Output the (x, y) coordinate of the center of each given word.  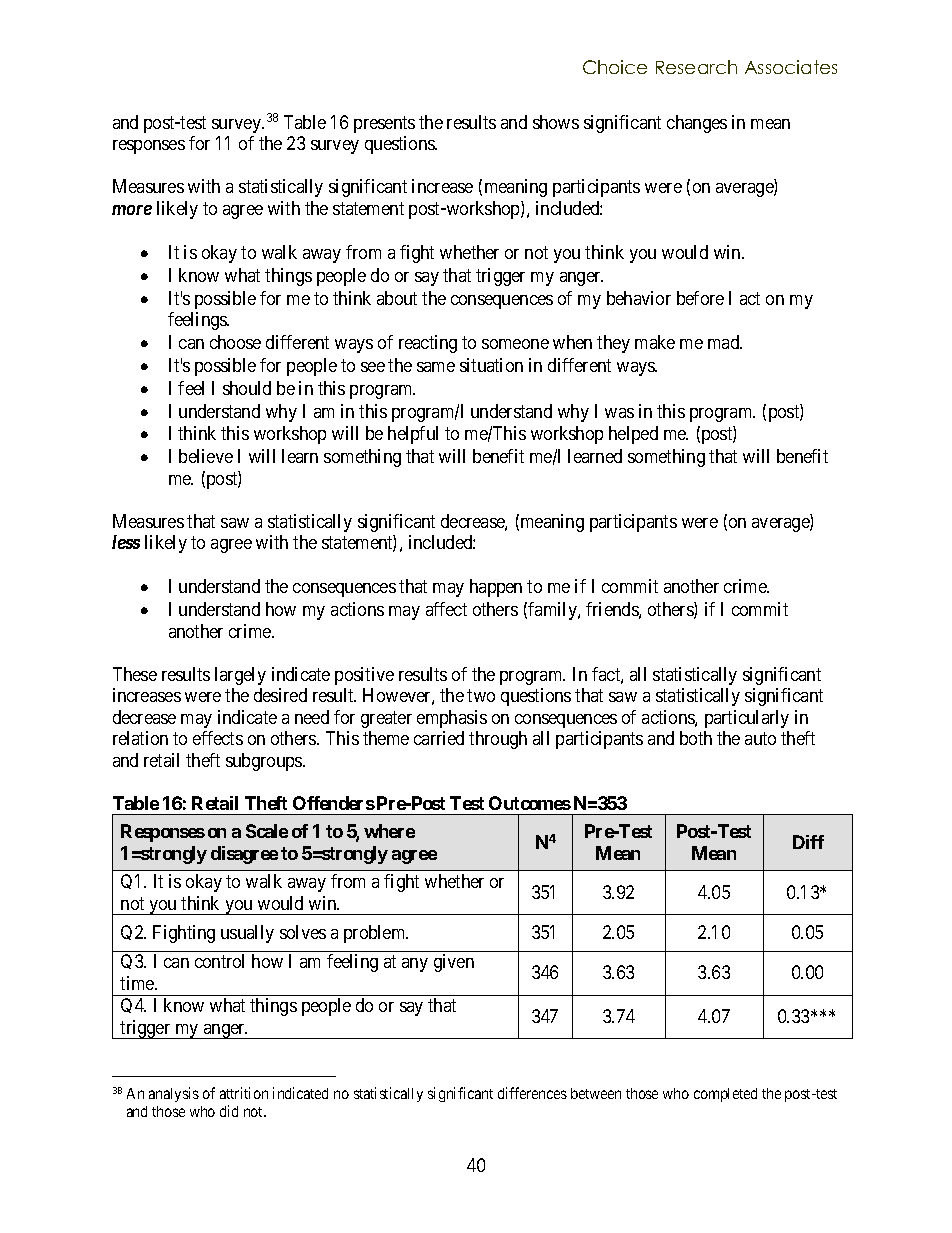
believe (206, 456)
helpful (413, 435)
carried (439, 738)
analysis (174, 1094)
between (596, 1093)
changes (697, 124)
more (132, 210)
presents (384, 124)
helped (633, 435)
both (696, 738)
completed (725, 1095)
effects (218, 738)
